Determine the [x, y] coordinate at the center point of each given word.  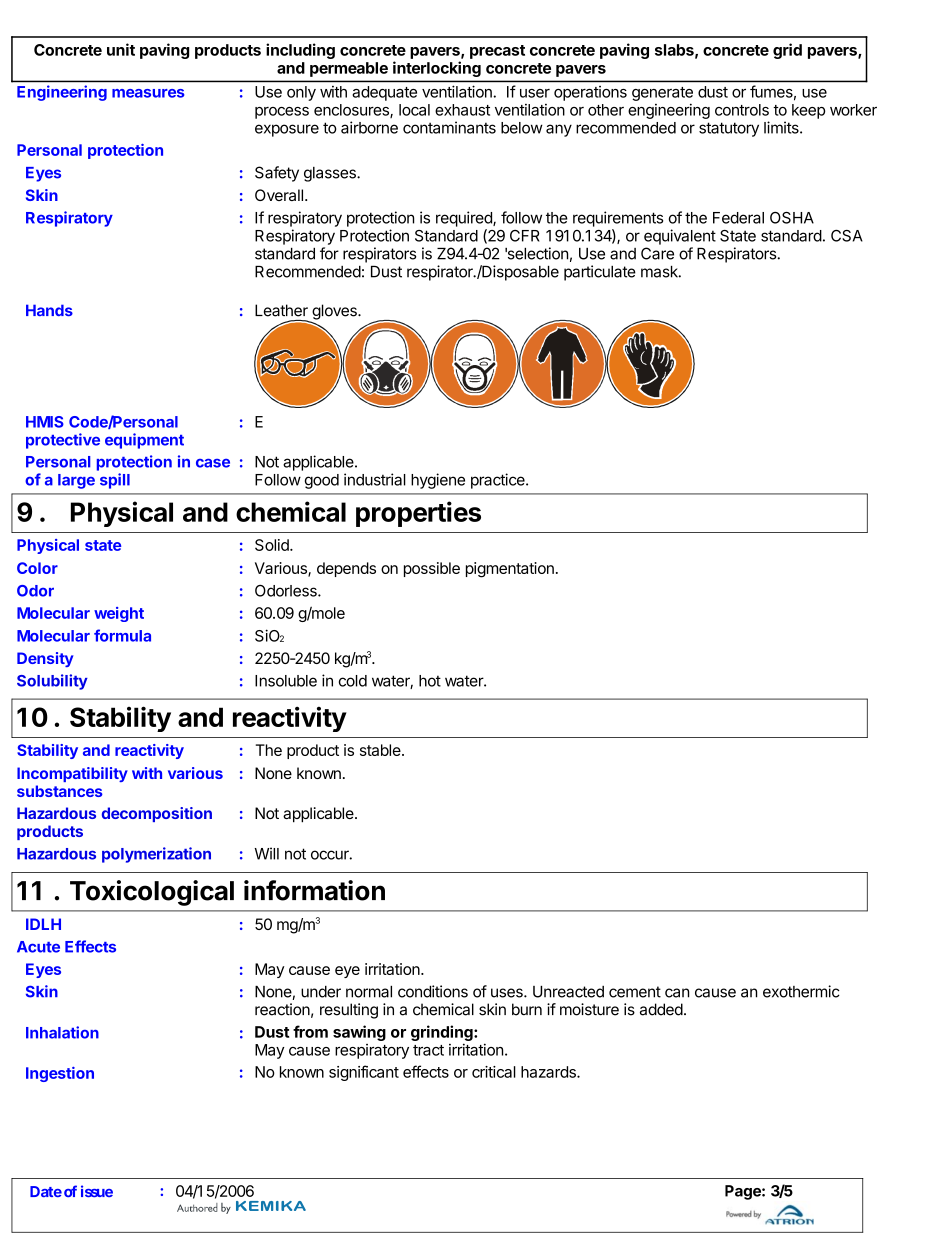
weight [119, 614]
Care [657, 253]
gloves [334, 313]
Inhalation [62, 1032]
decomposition [157, 814]
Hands [49, 310]
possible [432, 569]
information [314, 890]
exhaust [462, 110]
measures [148, 93]
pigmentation [510, 570]
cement [635, 992]
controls [742, 110]
